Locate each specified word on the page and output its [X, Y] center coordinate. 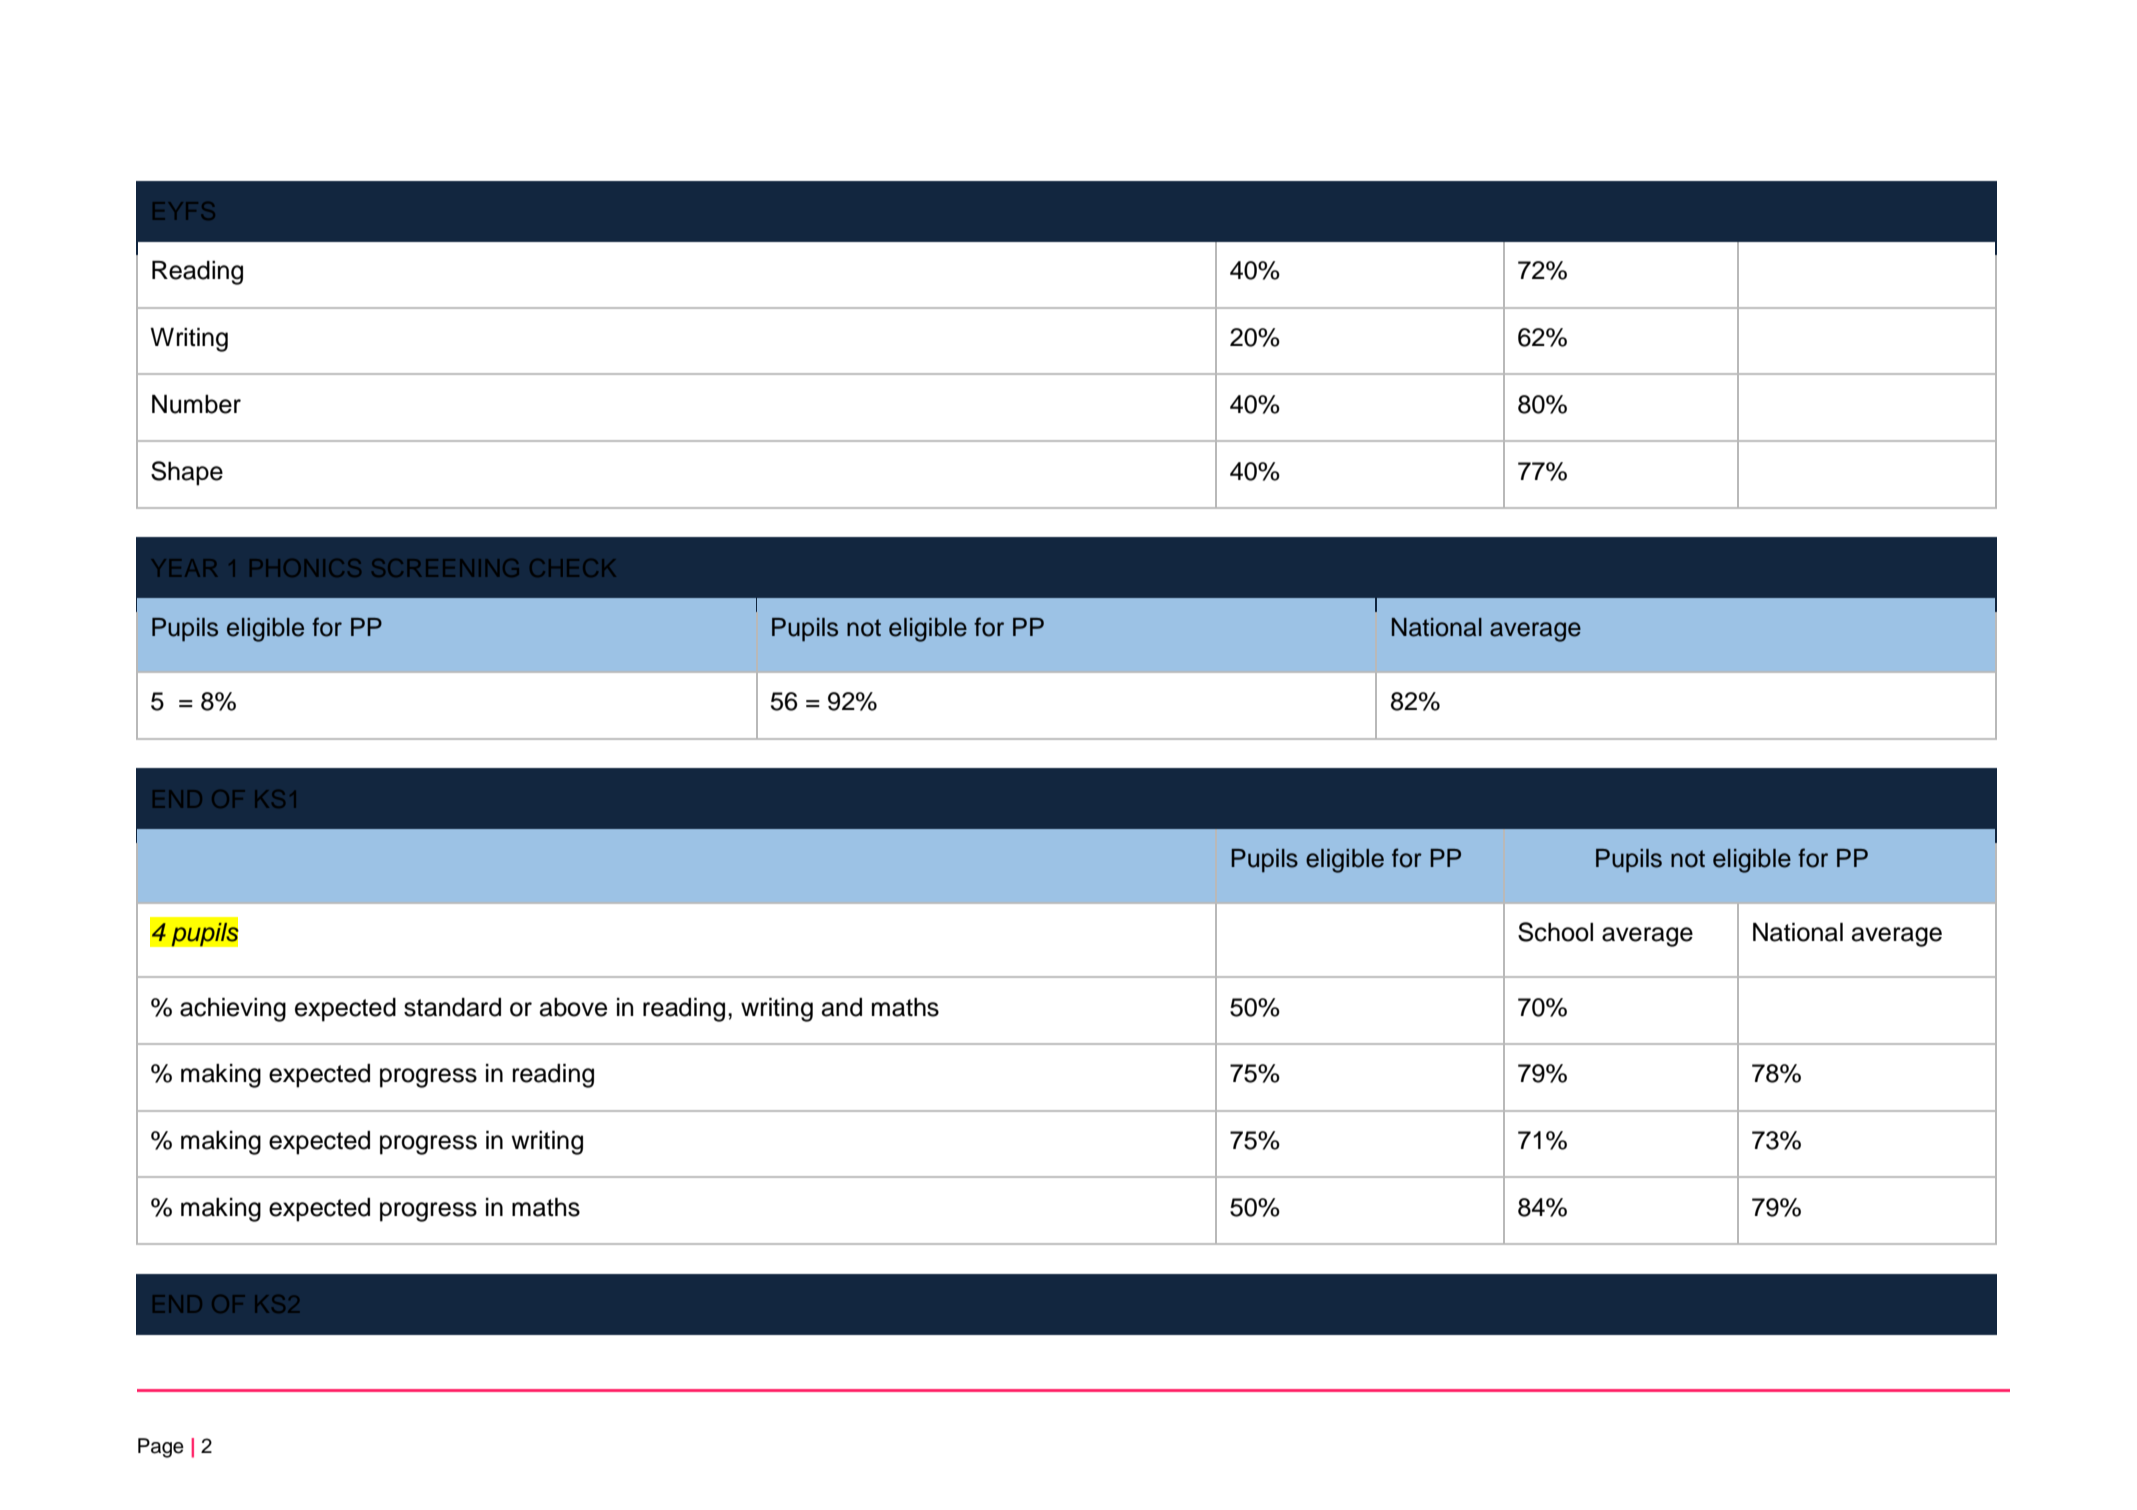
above [573, 1007]
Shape [187, 473]
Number [196, 404]
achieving [233, 1010]
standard [452, 1007]
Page [161, 1448]
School [1555, 932]
